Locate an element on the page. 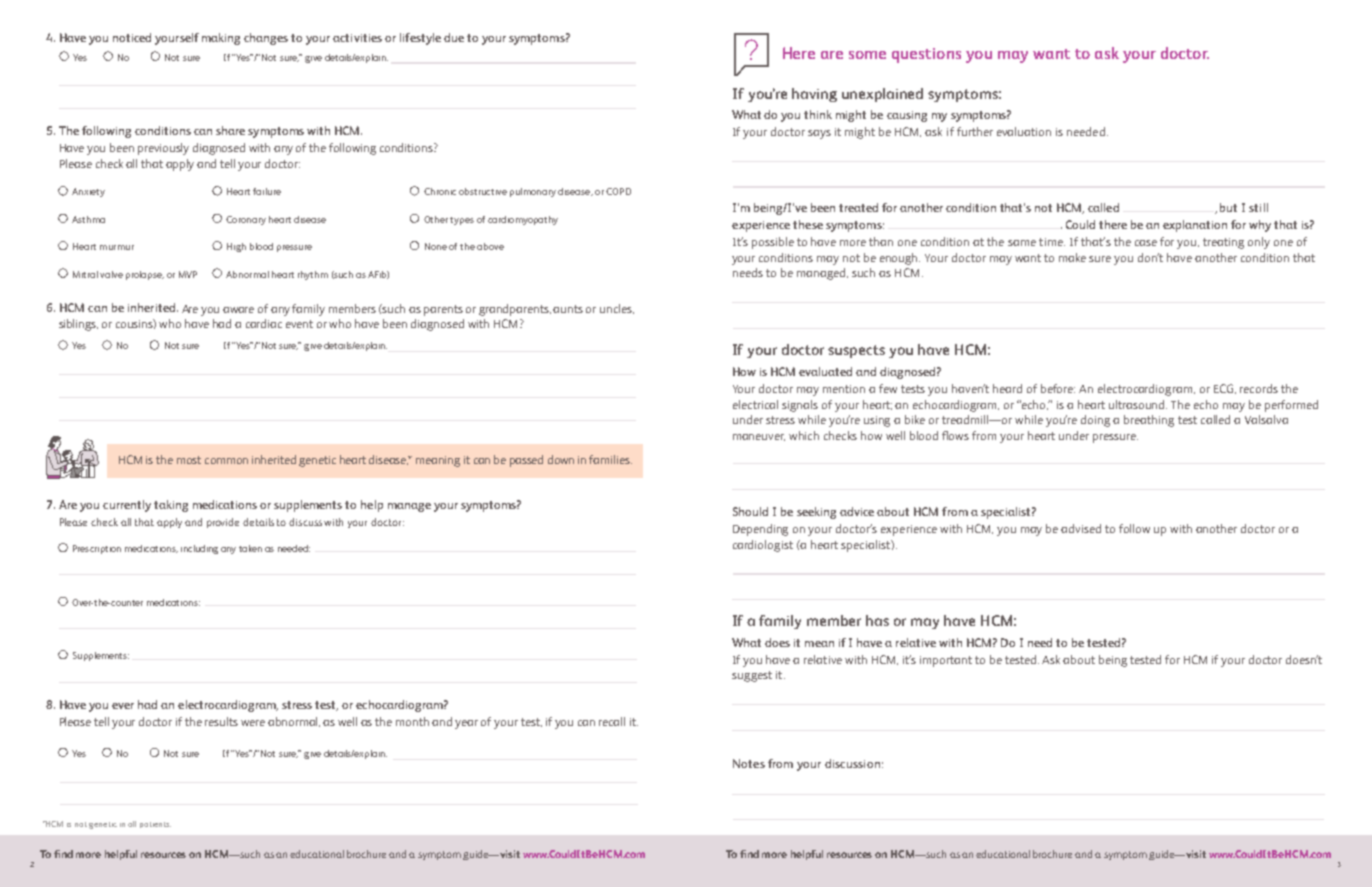  breathing is located at coordinates (1149, 421).
